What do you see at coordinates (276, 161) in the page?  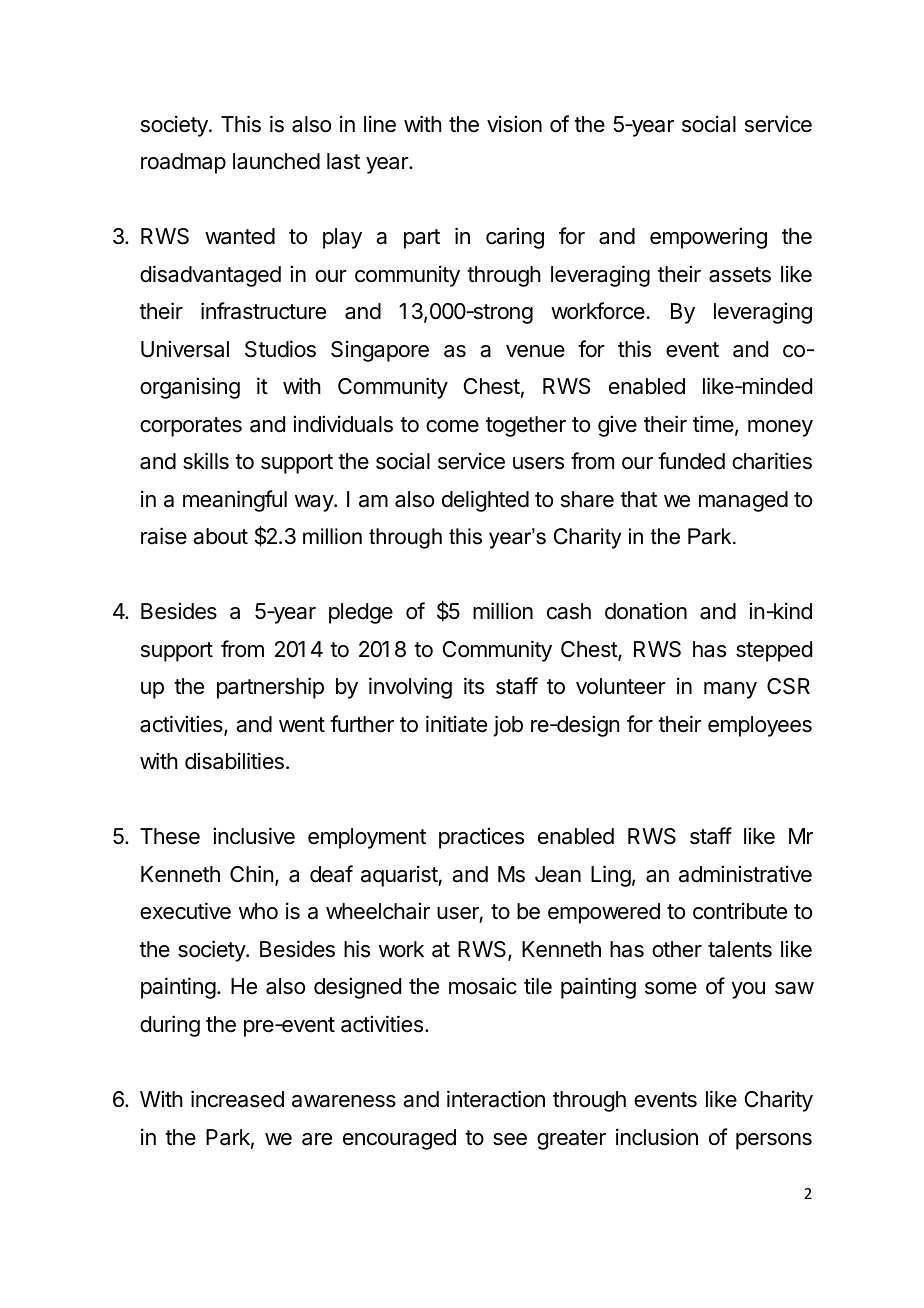 I see `launched` at bounding box center [276, 161].
